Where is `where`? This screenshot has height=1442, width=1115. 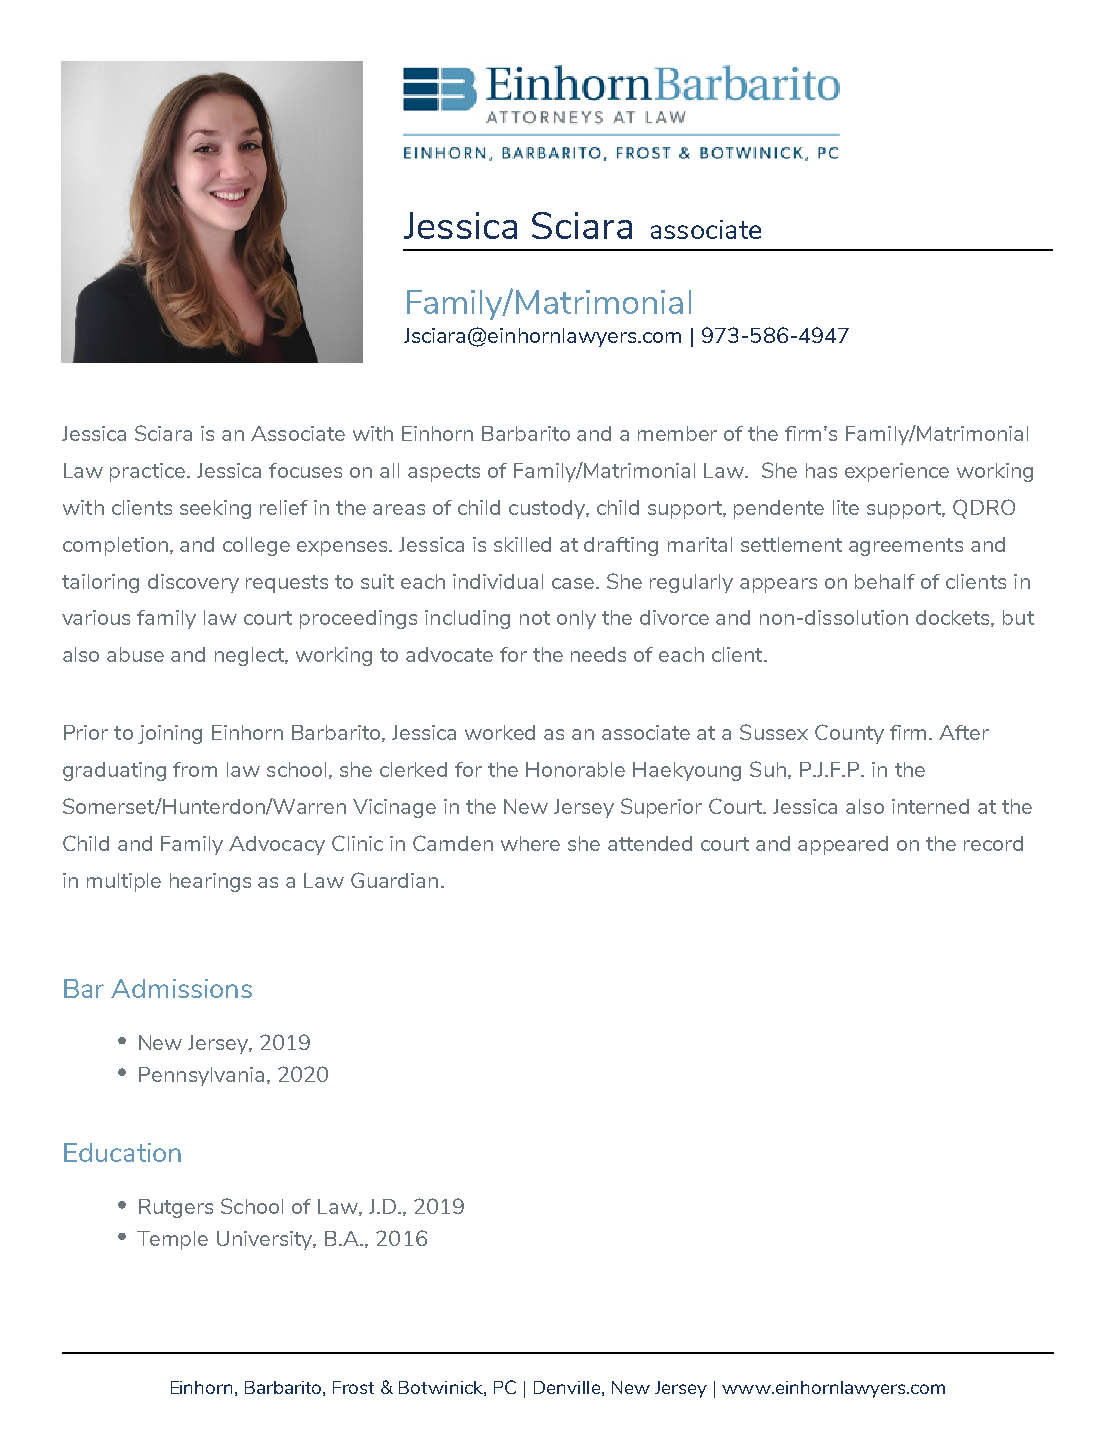
where is located at coordinates (530, 843).
